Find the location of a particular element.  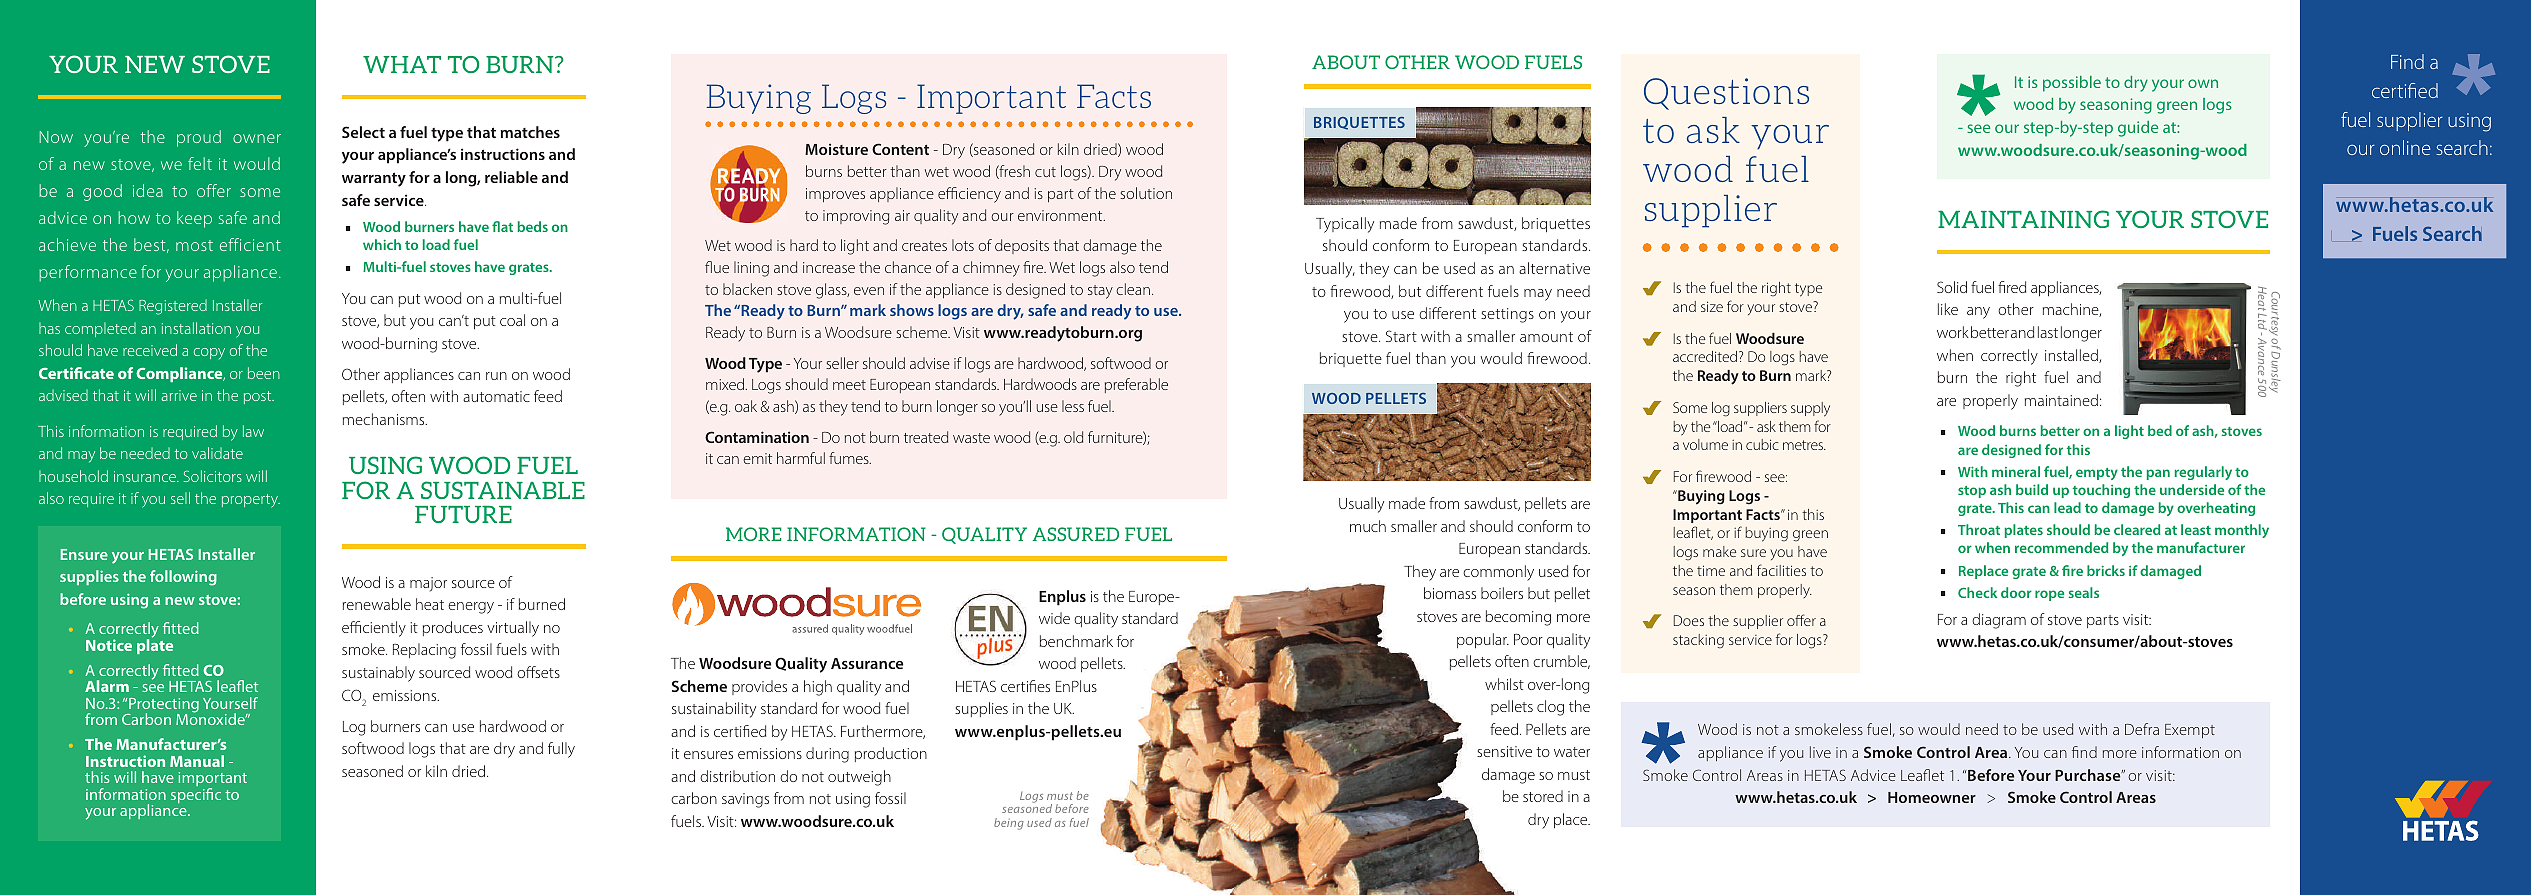

Questions is located at coordinates (1726, 94).
